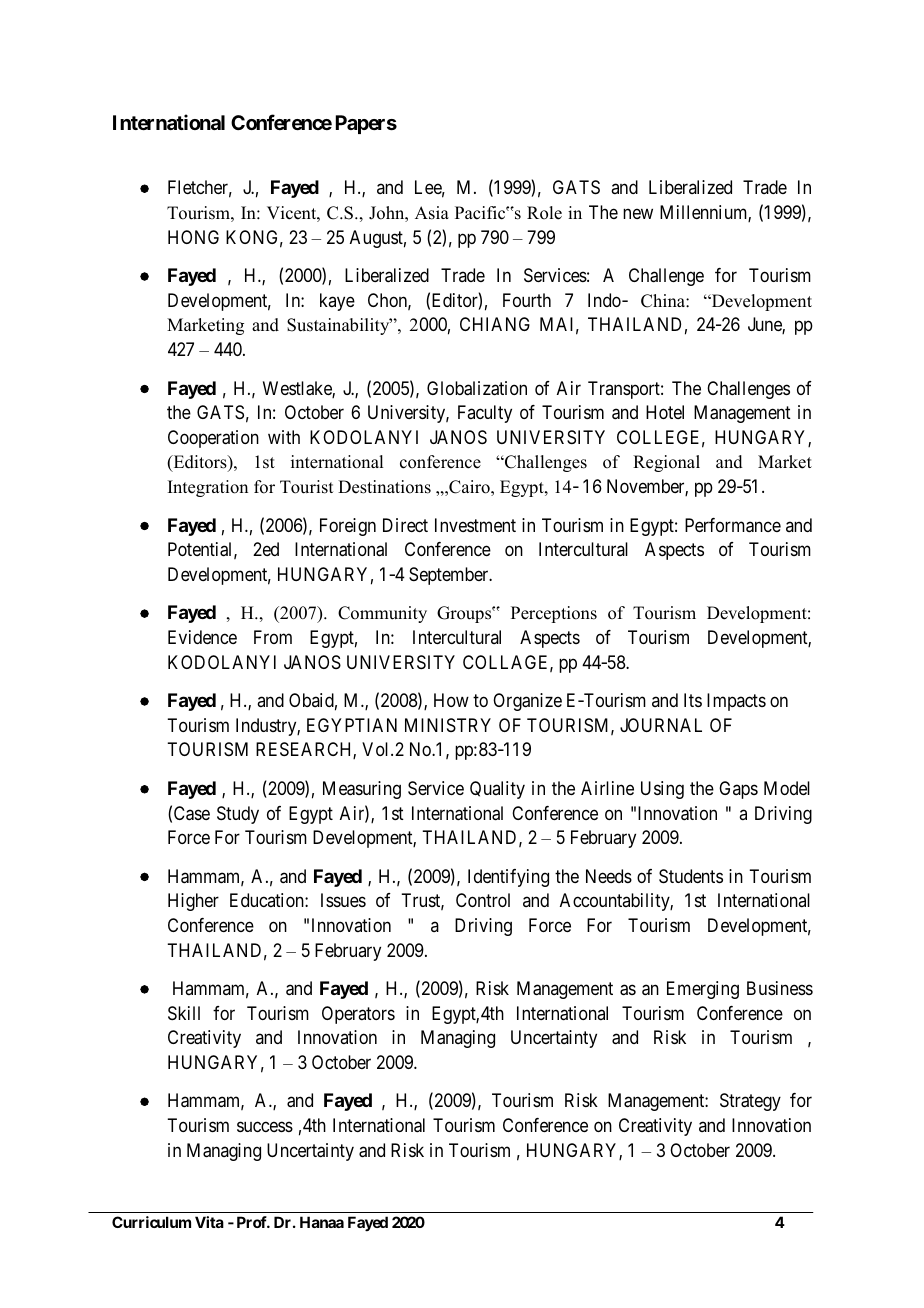  Describe the element at coordinates (265, 1126) in the screenshot. I see `success` at that location.
